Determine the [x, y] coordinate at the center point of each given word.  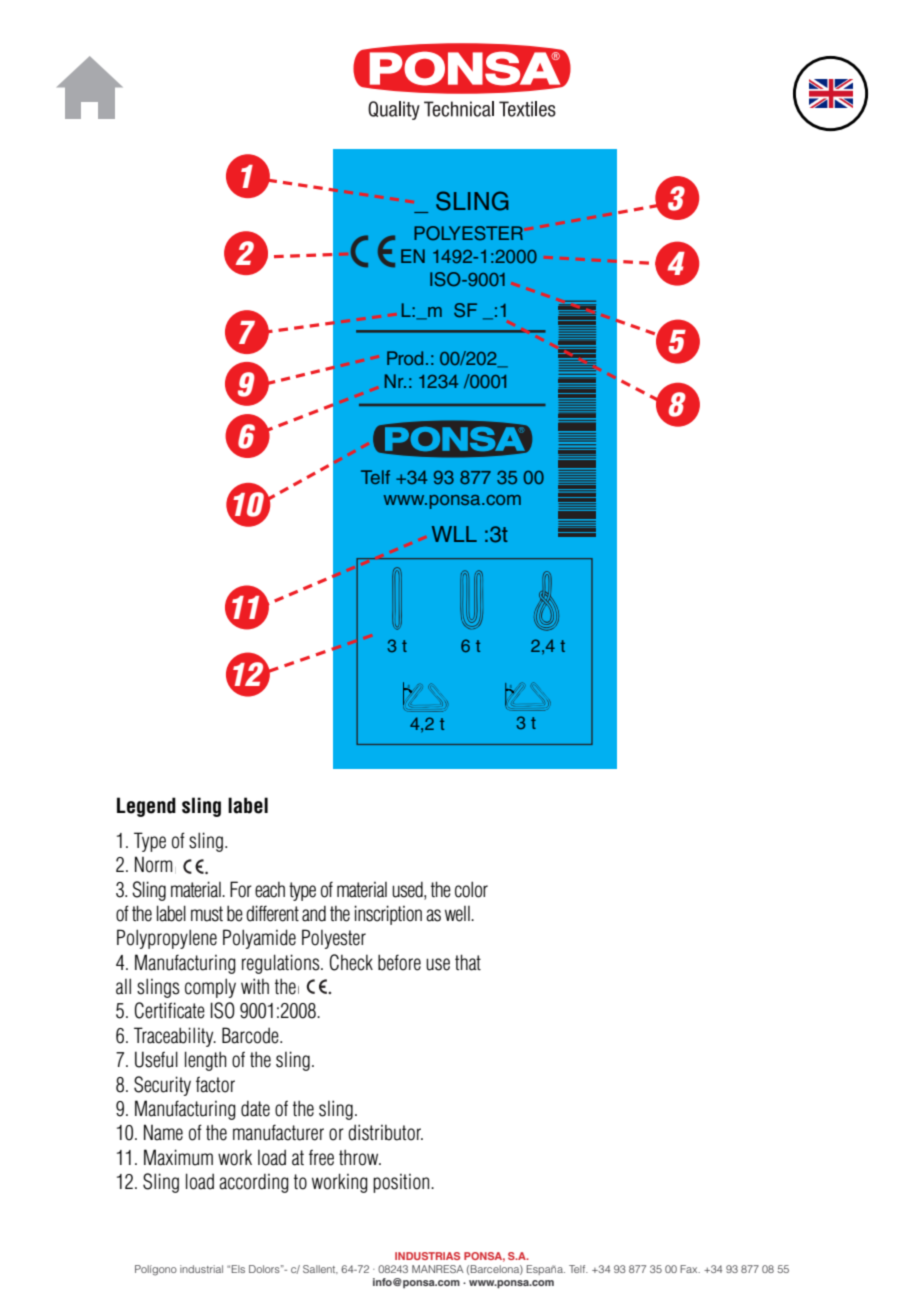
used [408, 890]
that [468, 962]
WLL [454, 534]
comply [210, 988]
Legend [146, 807]
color [471, 889]
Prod [405, 358]
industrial [201, 1269]
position [402, 1183]
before [399, 962]
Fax [690, 1269]
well [458, 914]
